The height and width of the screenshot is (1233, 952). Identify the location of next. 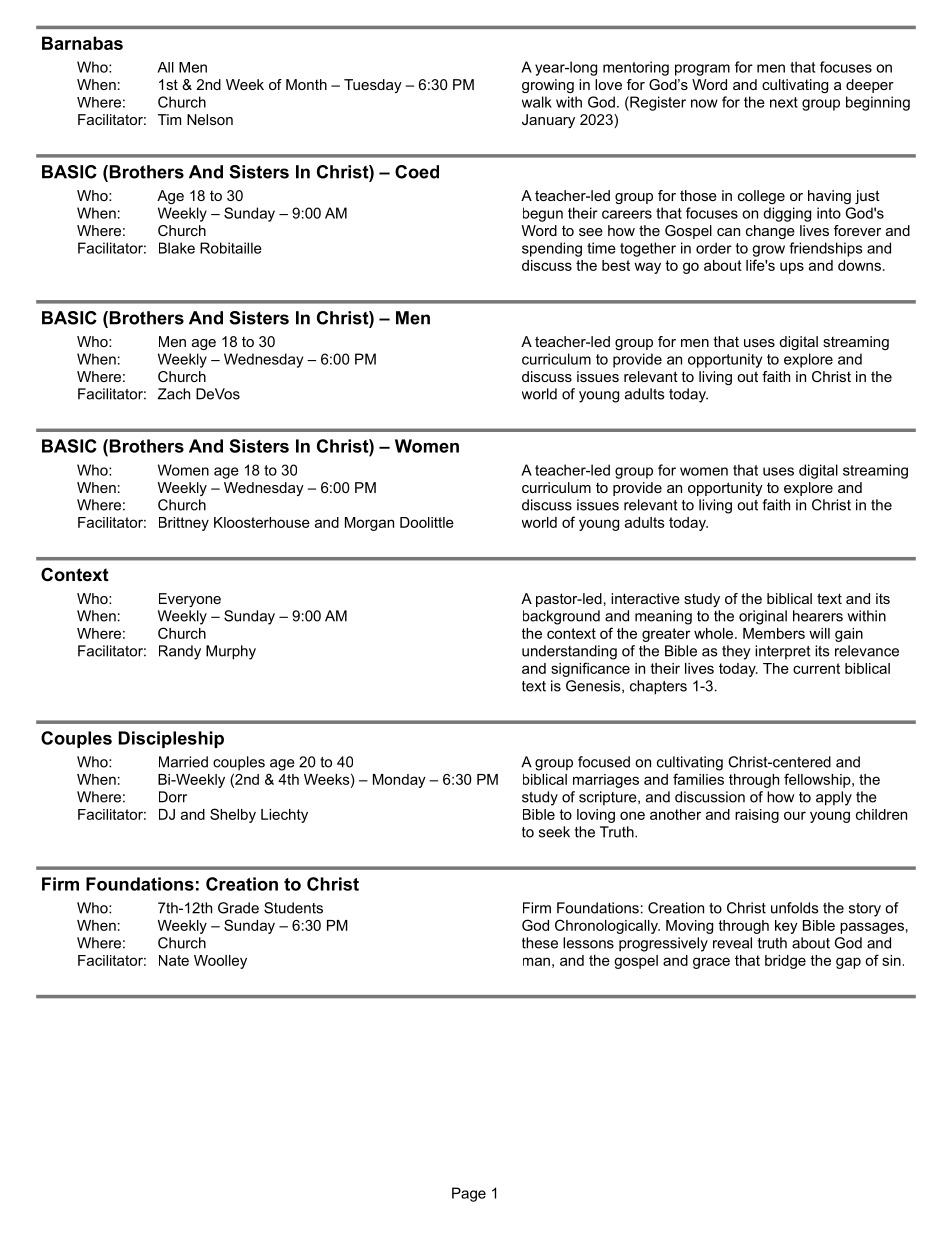
(784, 102).
